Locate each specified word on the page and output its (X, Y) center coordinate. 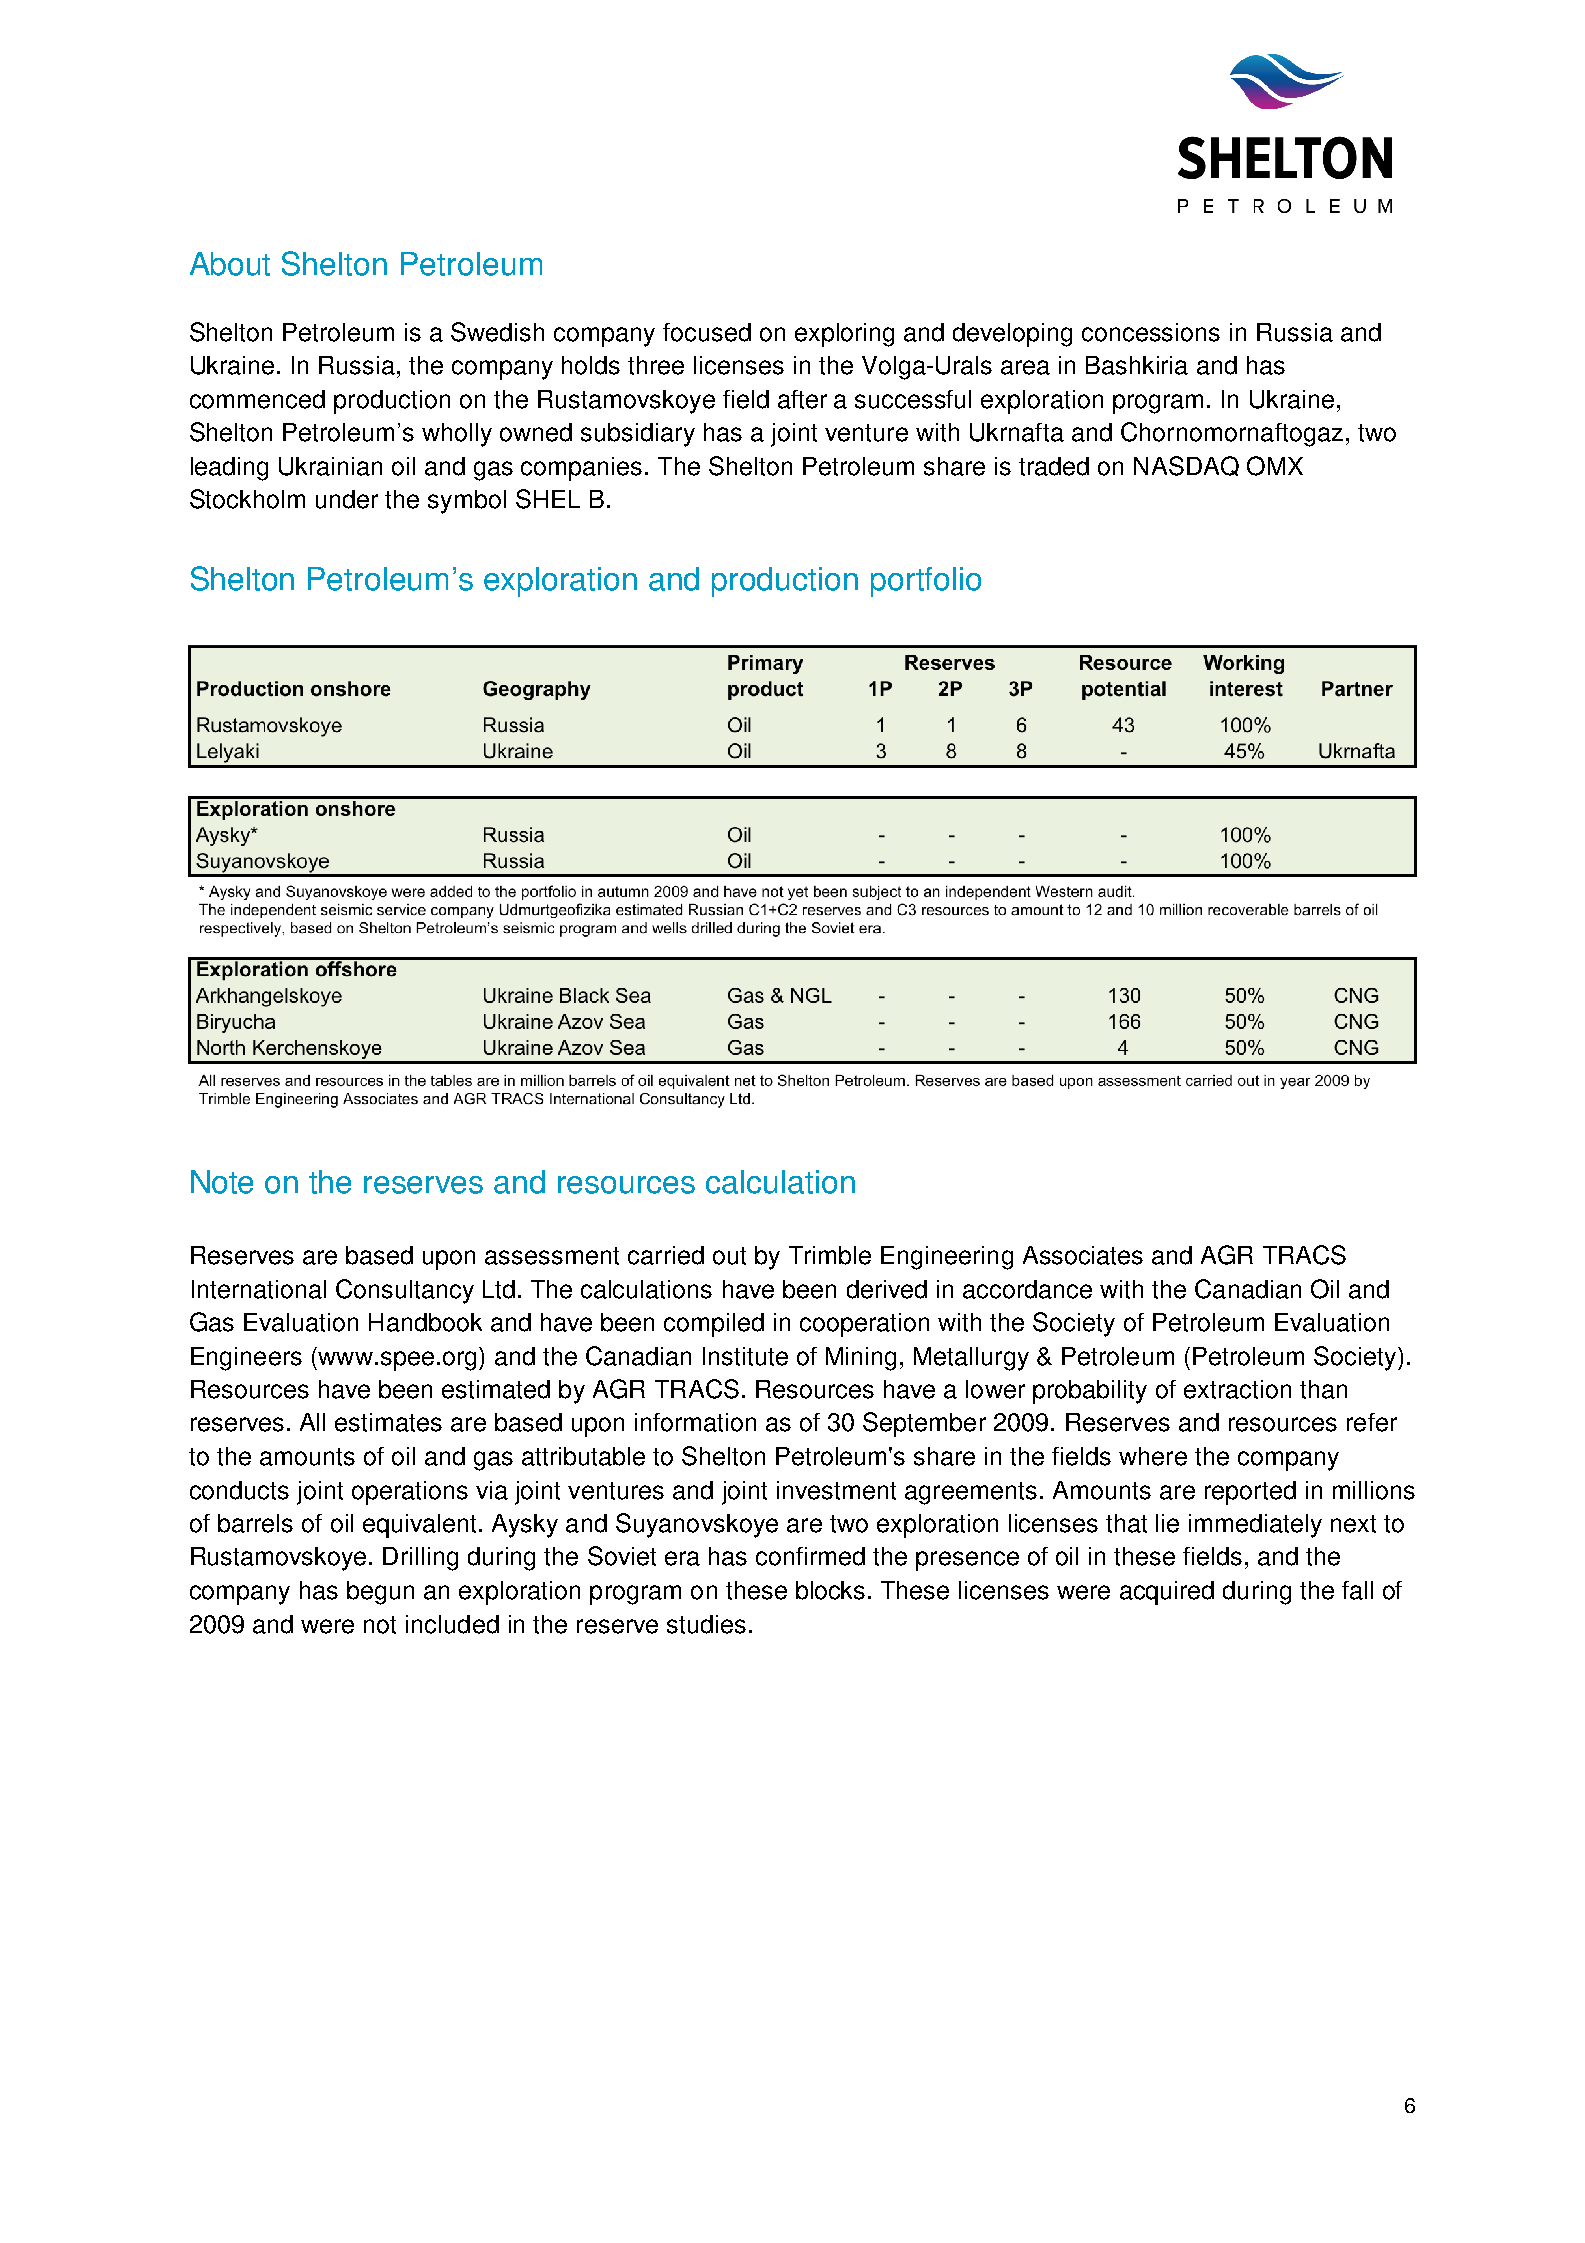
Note (222, 1182)
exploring (844, 335)
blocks (830, 1590)
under (347, 499)
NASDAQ (1186, 466)
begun (380, 1593)
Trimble (830, 1255)
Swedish (497, 332)
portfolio (926, 582)
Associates (1083, 1255)
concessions (1151, 332)
